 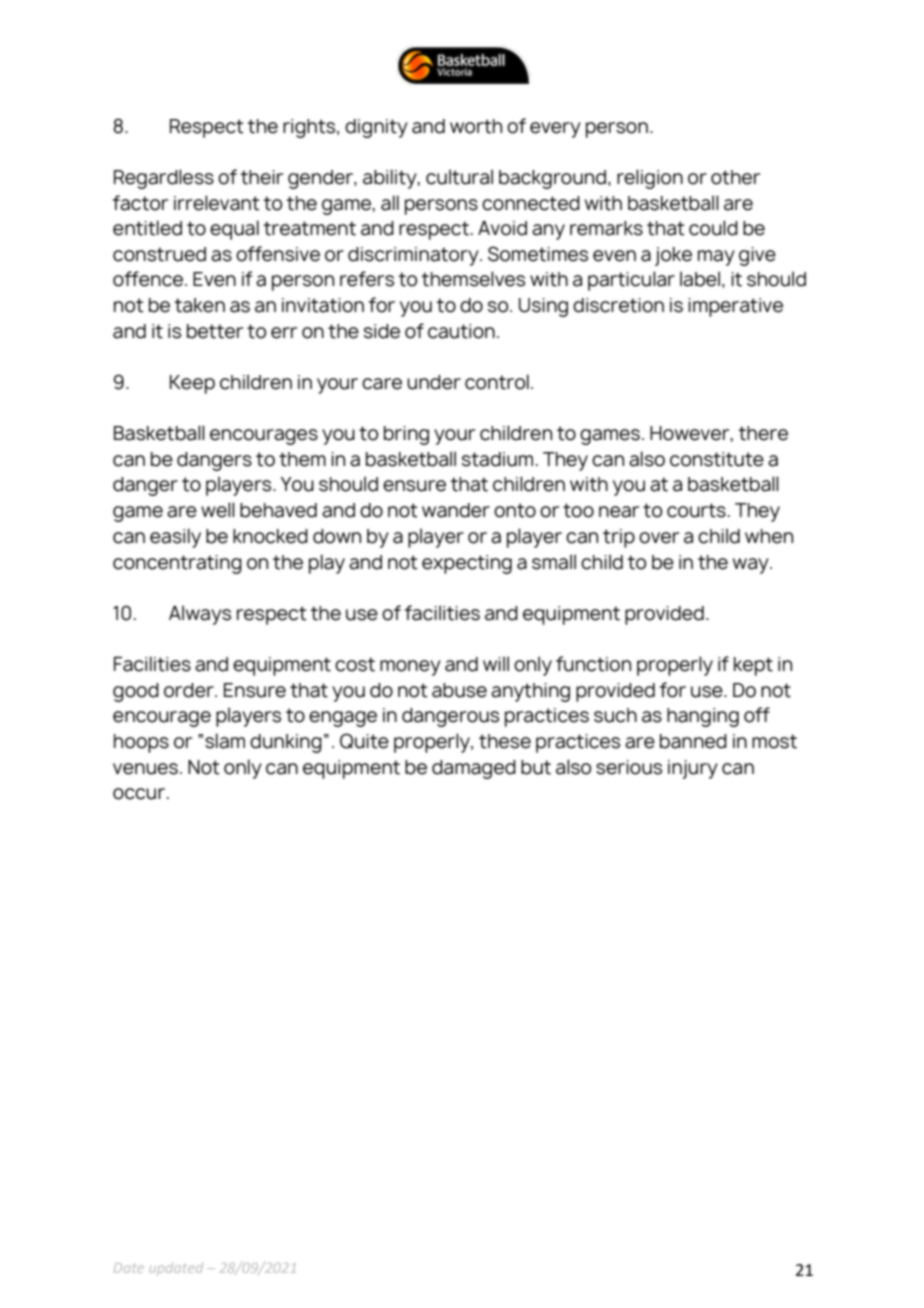 What do you see at coordinates (476, 126) in the screenshot?
I see `worth` at bounding box center [476, 126].
